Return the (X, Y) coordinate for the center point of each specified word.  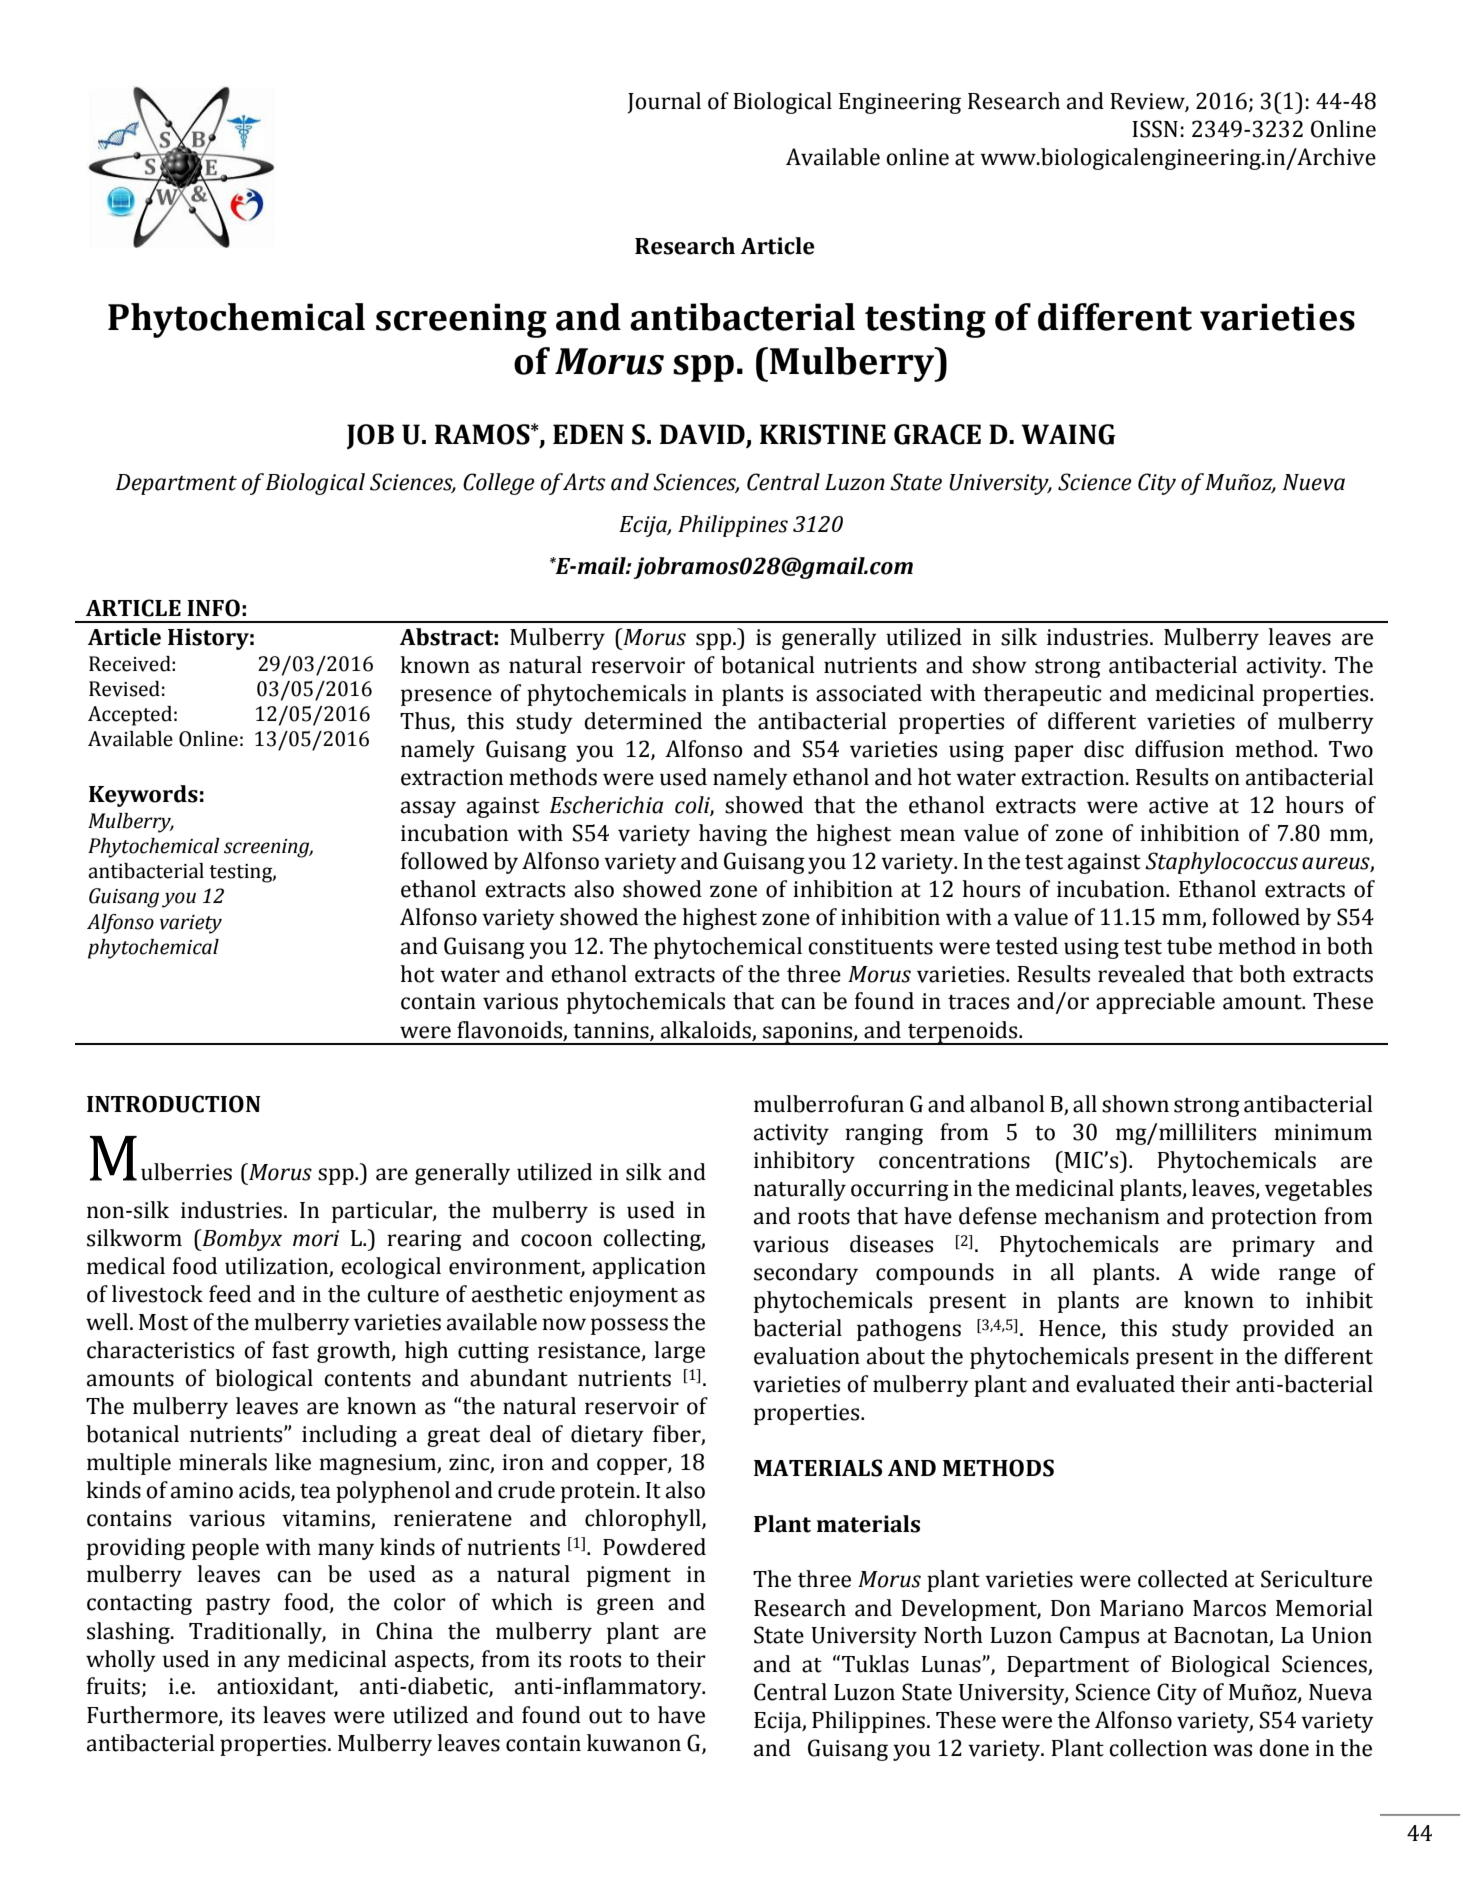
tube (1189, 946)
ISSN (1155, 129)
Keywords (143, 796)
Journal (664, 103)
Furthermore (153, 1715)
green (625, 1606)
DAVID (702, 434)
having (733, 835)
